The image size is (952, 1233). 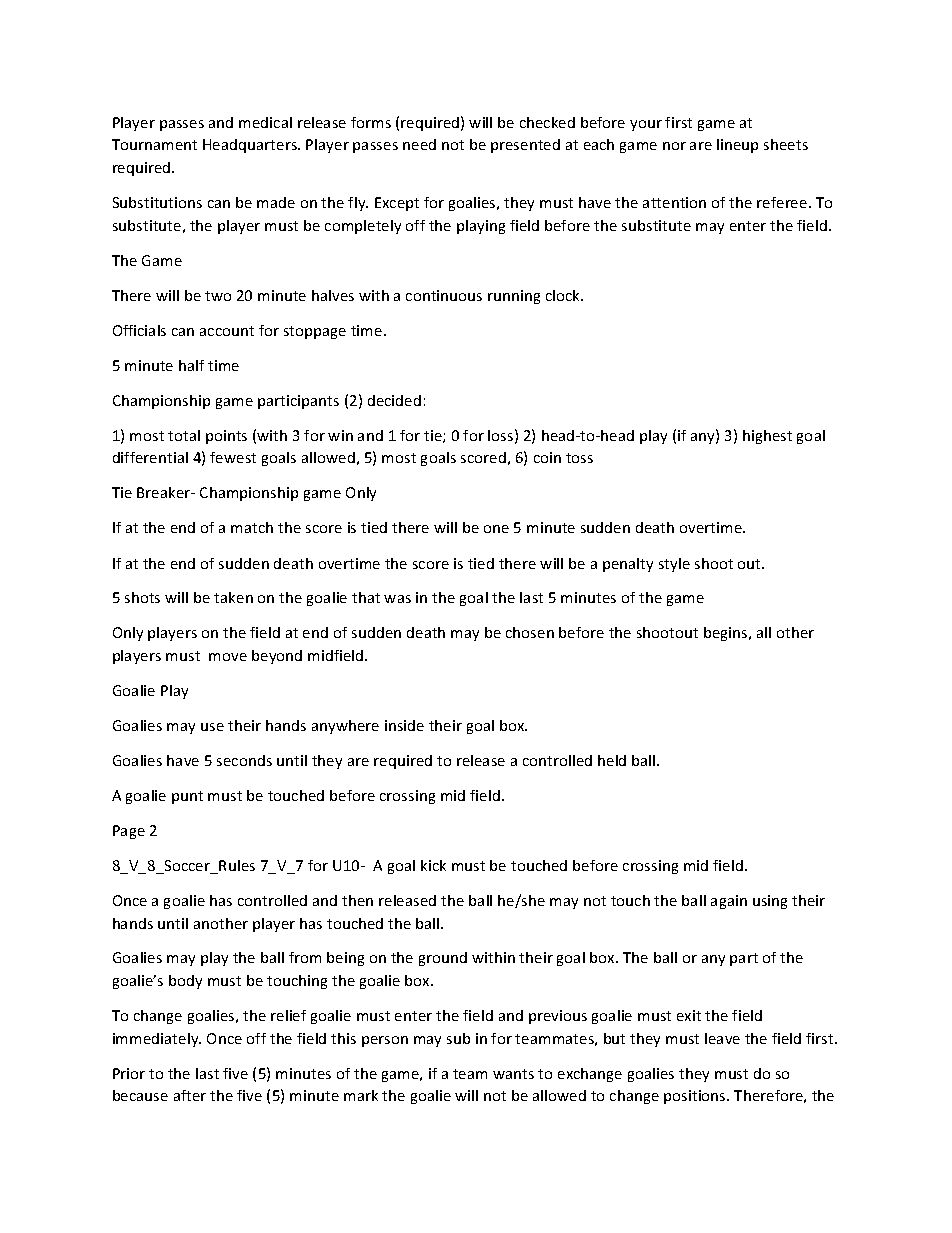 I want to click on Tournament, so click(x=154, y=144).
